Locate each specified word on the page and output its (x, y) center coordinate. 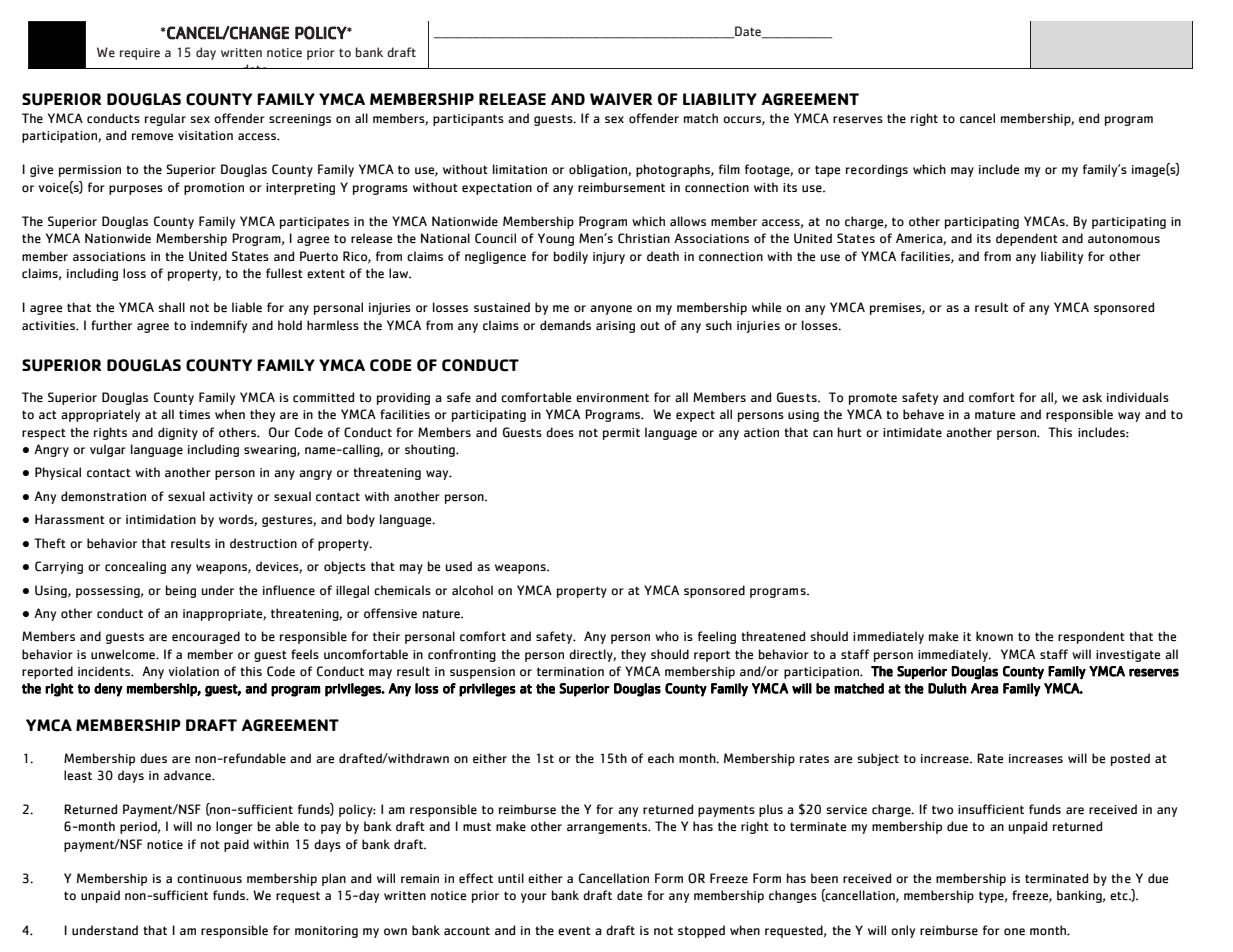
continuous (209, 879)
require (140, 54)
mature (995, 415)
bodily (571, 257)
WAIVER (621, 99)
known (994, 636)
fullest (284, 273)
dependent (1027, 239)
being (181, 591)
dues (153, 758)
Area (984, 688)
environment (612, 398)
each (661, 758)
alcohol (472, 590)
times (194, 415)
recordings (877, 170)
